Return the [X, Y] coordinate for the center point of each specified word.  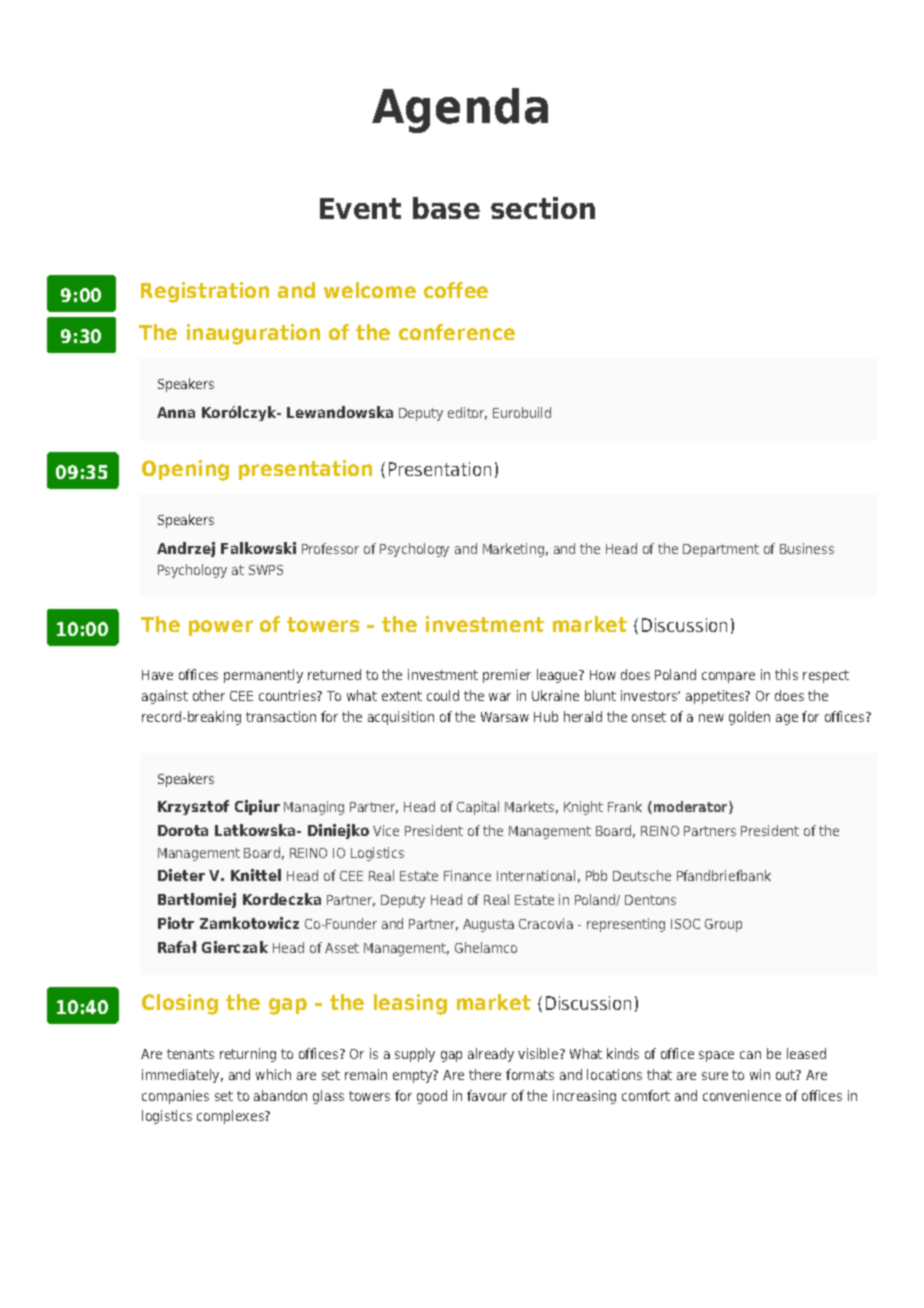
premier [507, 676]
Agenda [460, 110]
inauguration [253, 334]
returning [248, 1055]
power [221, 628]
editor [467, 413]
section [543, 208]
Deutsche [642, 875]
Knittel [256, 875]
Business [807, 548]
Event [360, 208]
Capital [478, 808]
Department [721, 550]
